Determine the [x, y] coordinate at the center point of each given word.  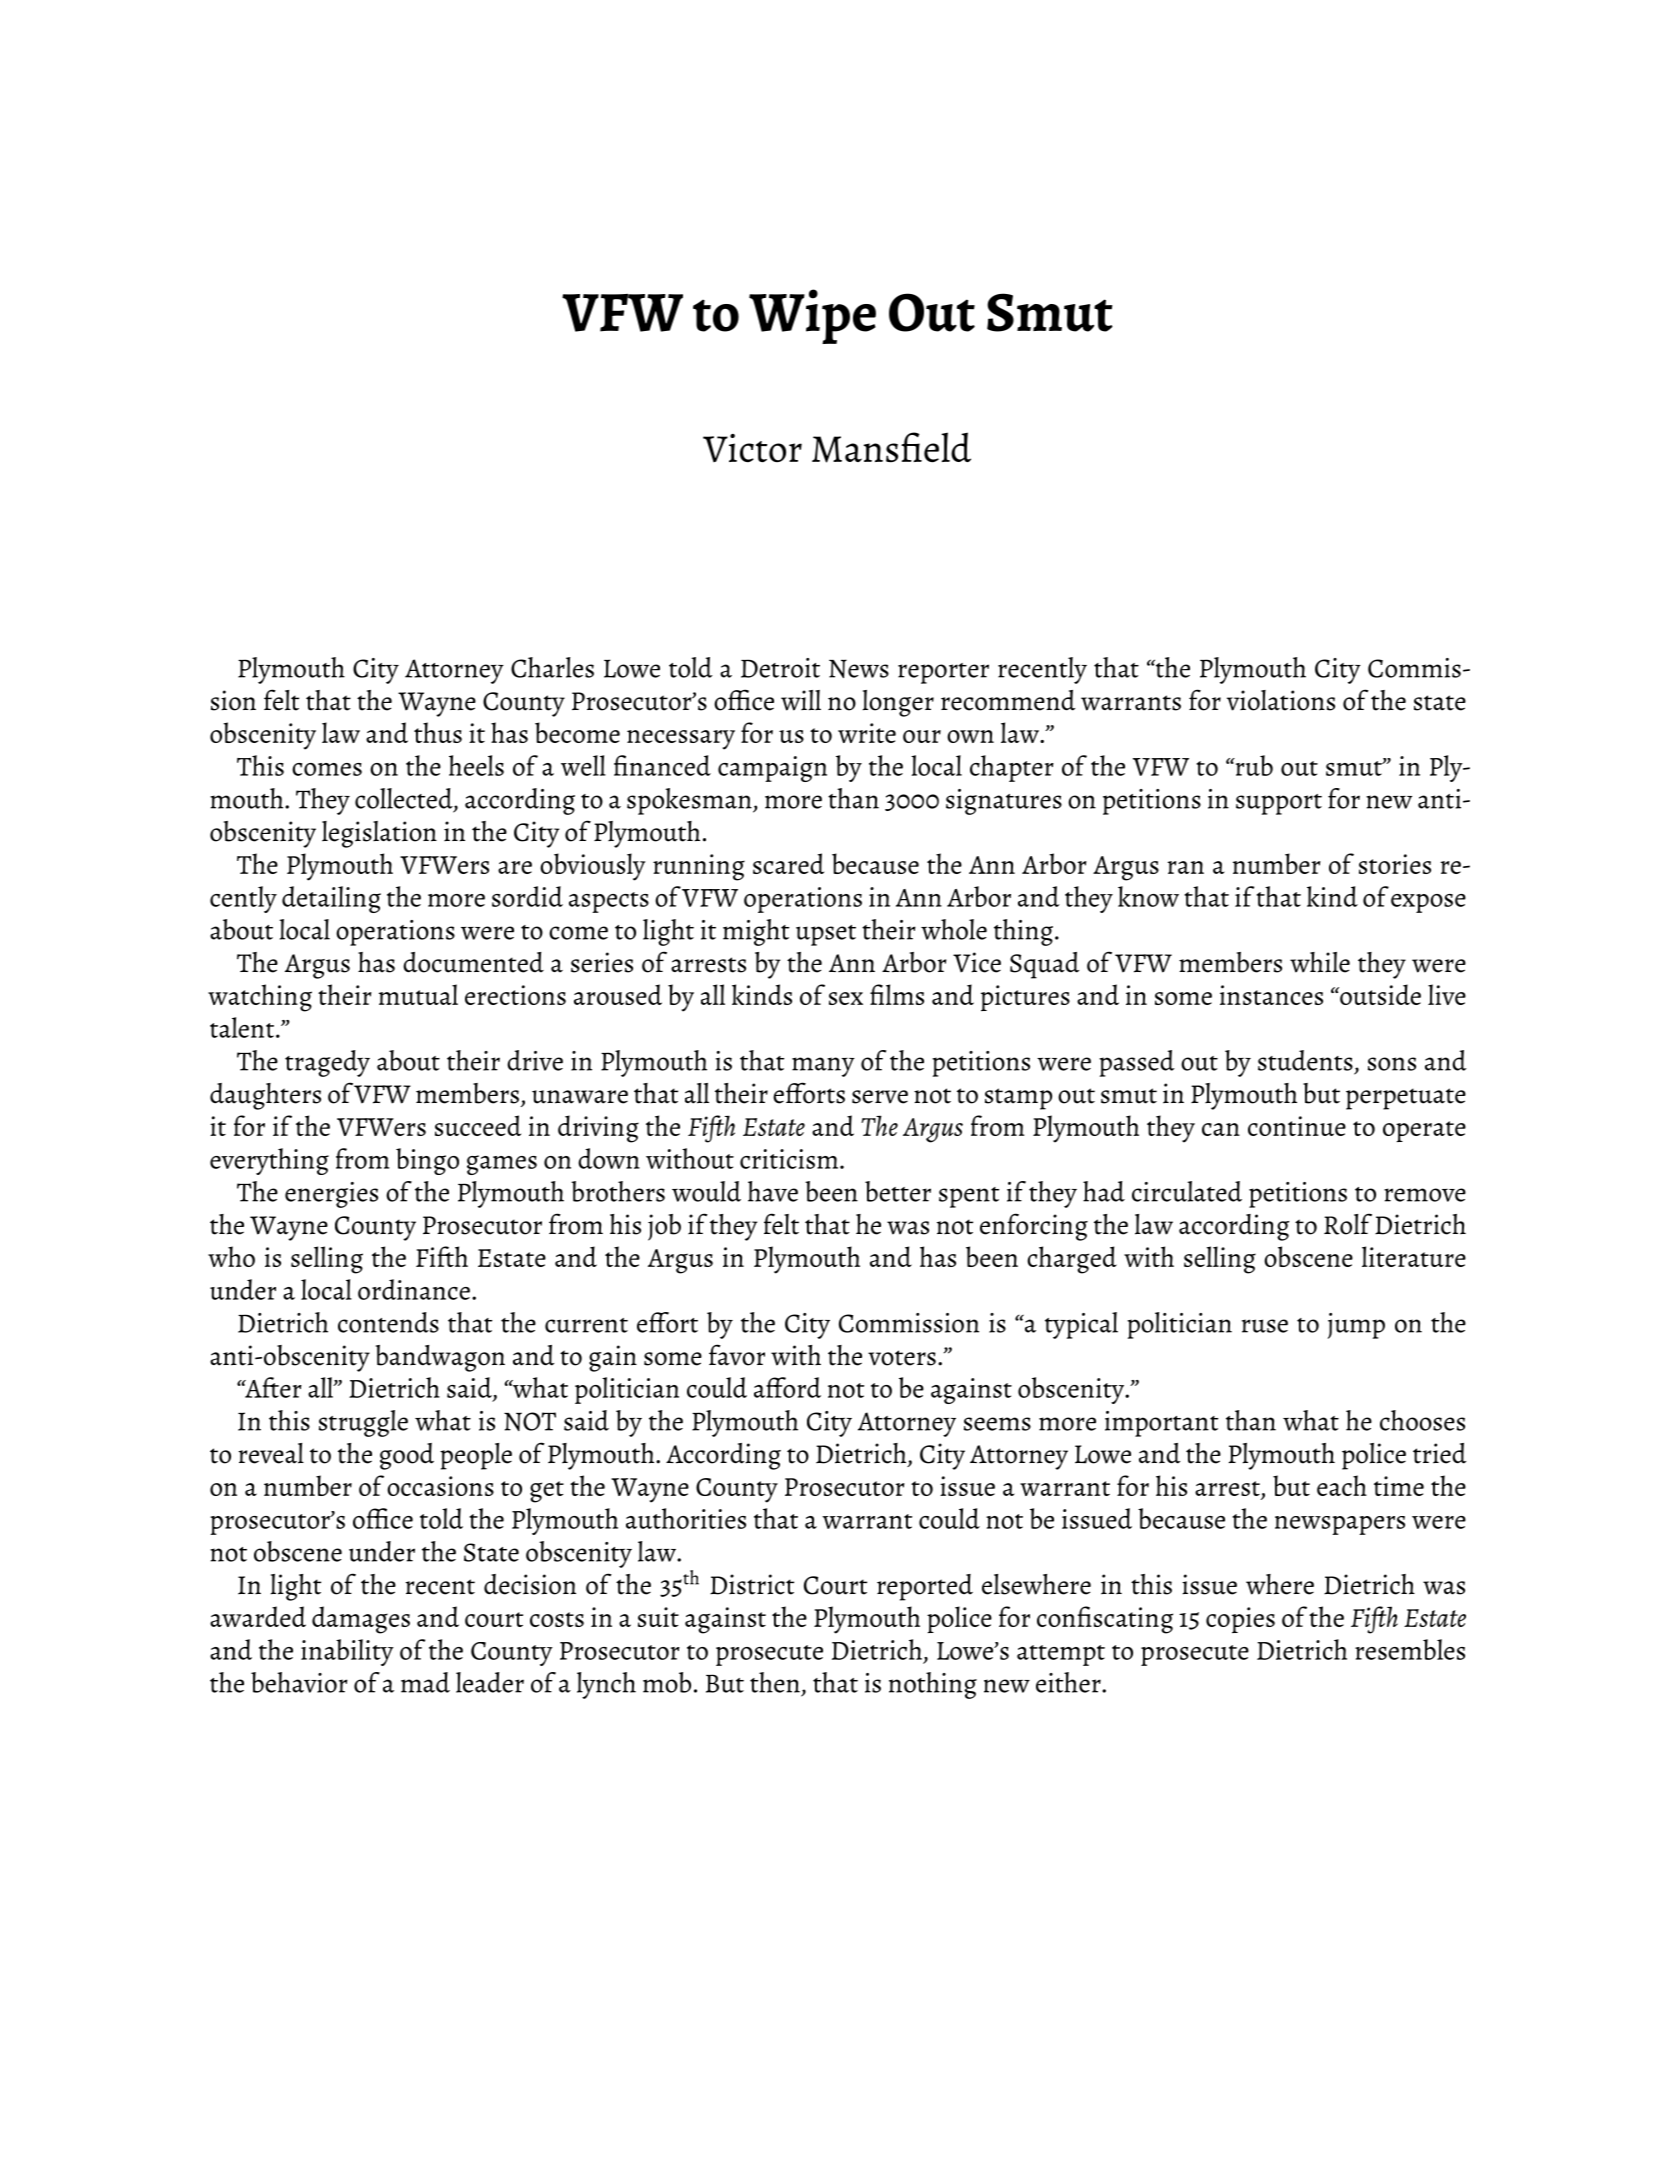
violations [1281, 700]
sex [846, 998]
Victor [752, 448]
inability [347, 1652]
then [775, 1682]
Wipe [812, 316]
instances [1271, 995]
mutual [418, 994]
